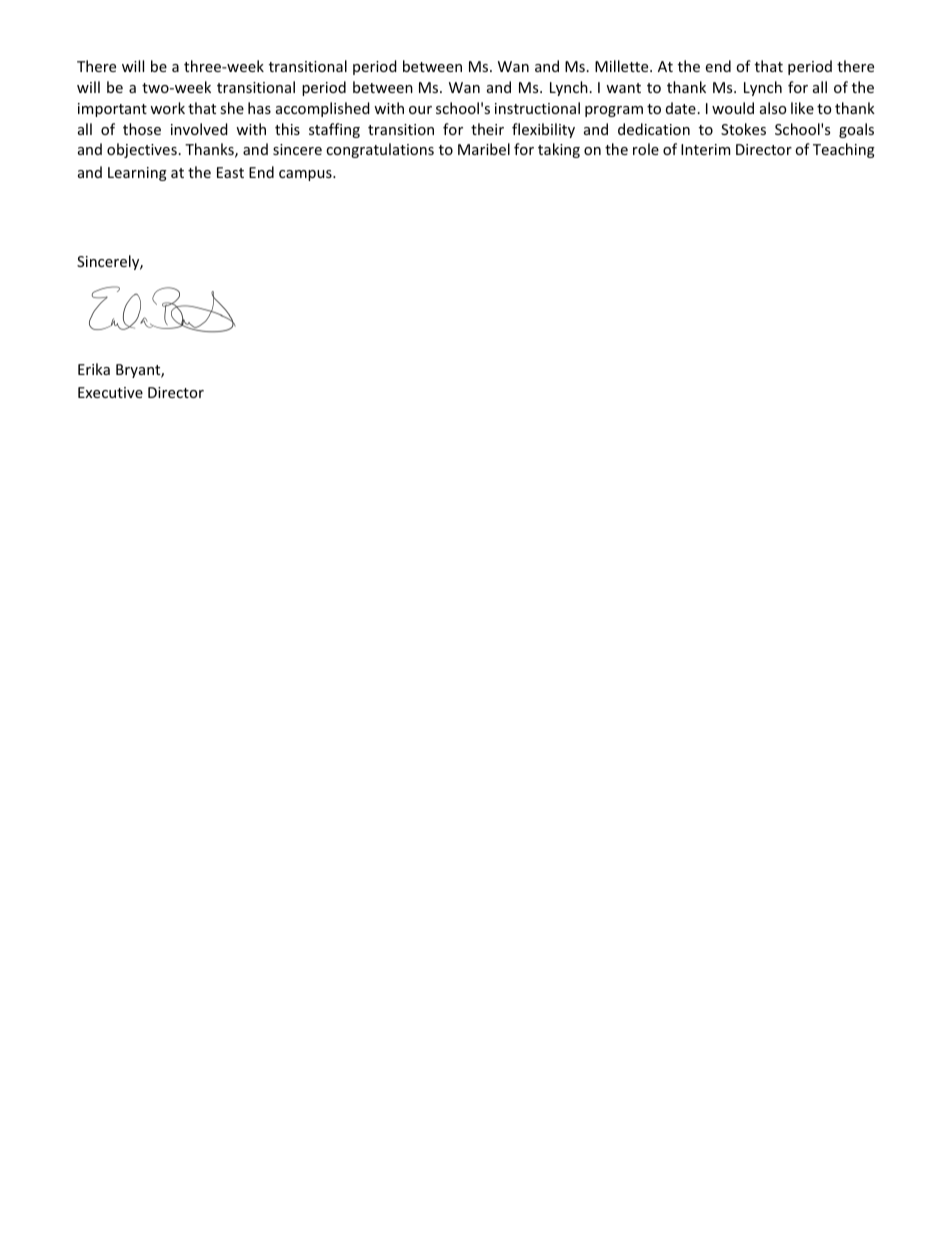 This screenshot has width=952, height=1233. What do you see at coordinates (537, 108) in the screenshot?
I see `instructional` at bounding box center [537, 108].
